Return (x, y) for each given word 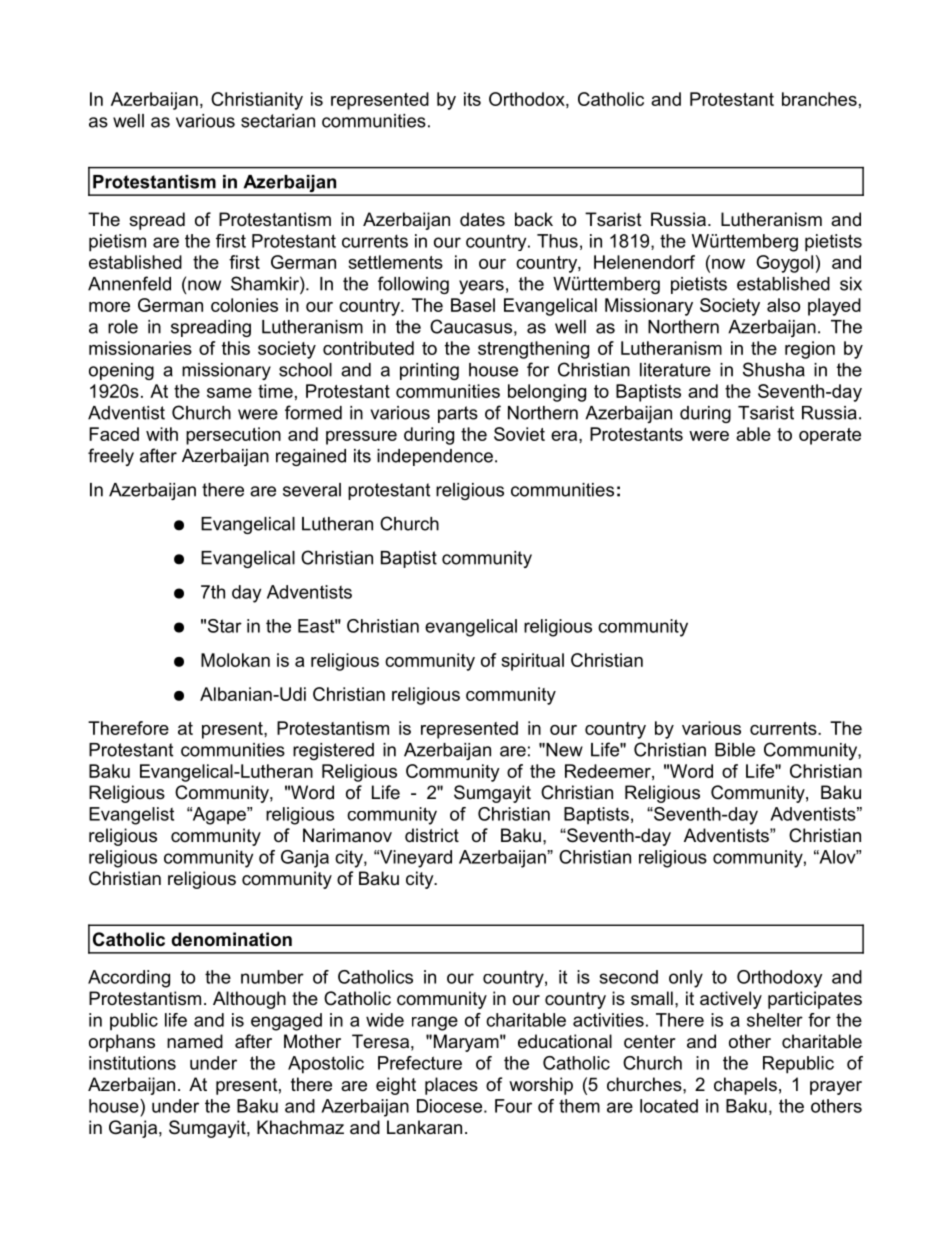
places (451, 1086)
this (236, 348)
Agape (219, 816)
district (432, 835)
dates (482, 219)
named (195, 1041)
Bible (735, 750)
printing (429, 371)
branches (819, 99)
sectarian (278, 121)
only (686, 979)
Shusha (774, 369)
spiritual (532, 662)
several (312, 490)
